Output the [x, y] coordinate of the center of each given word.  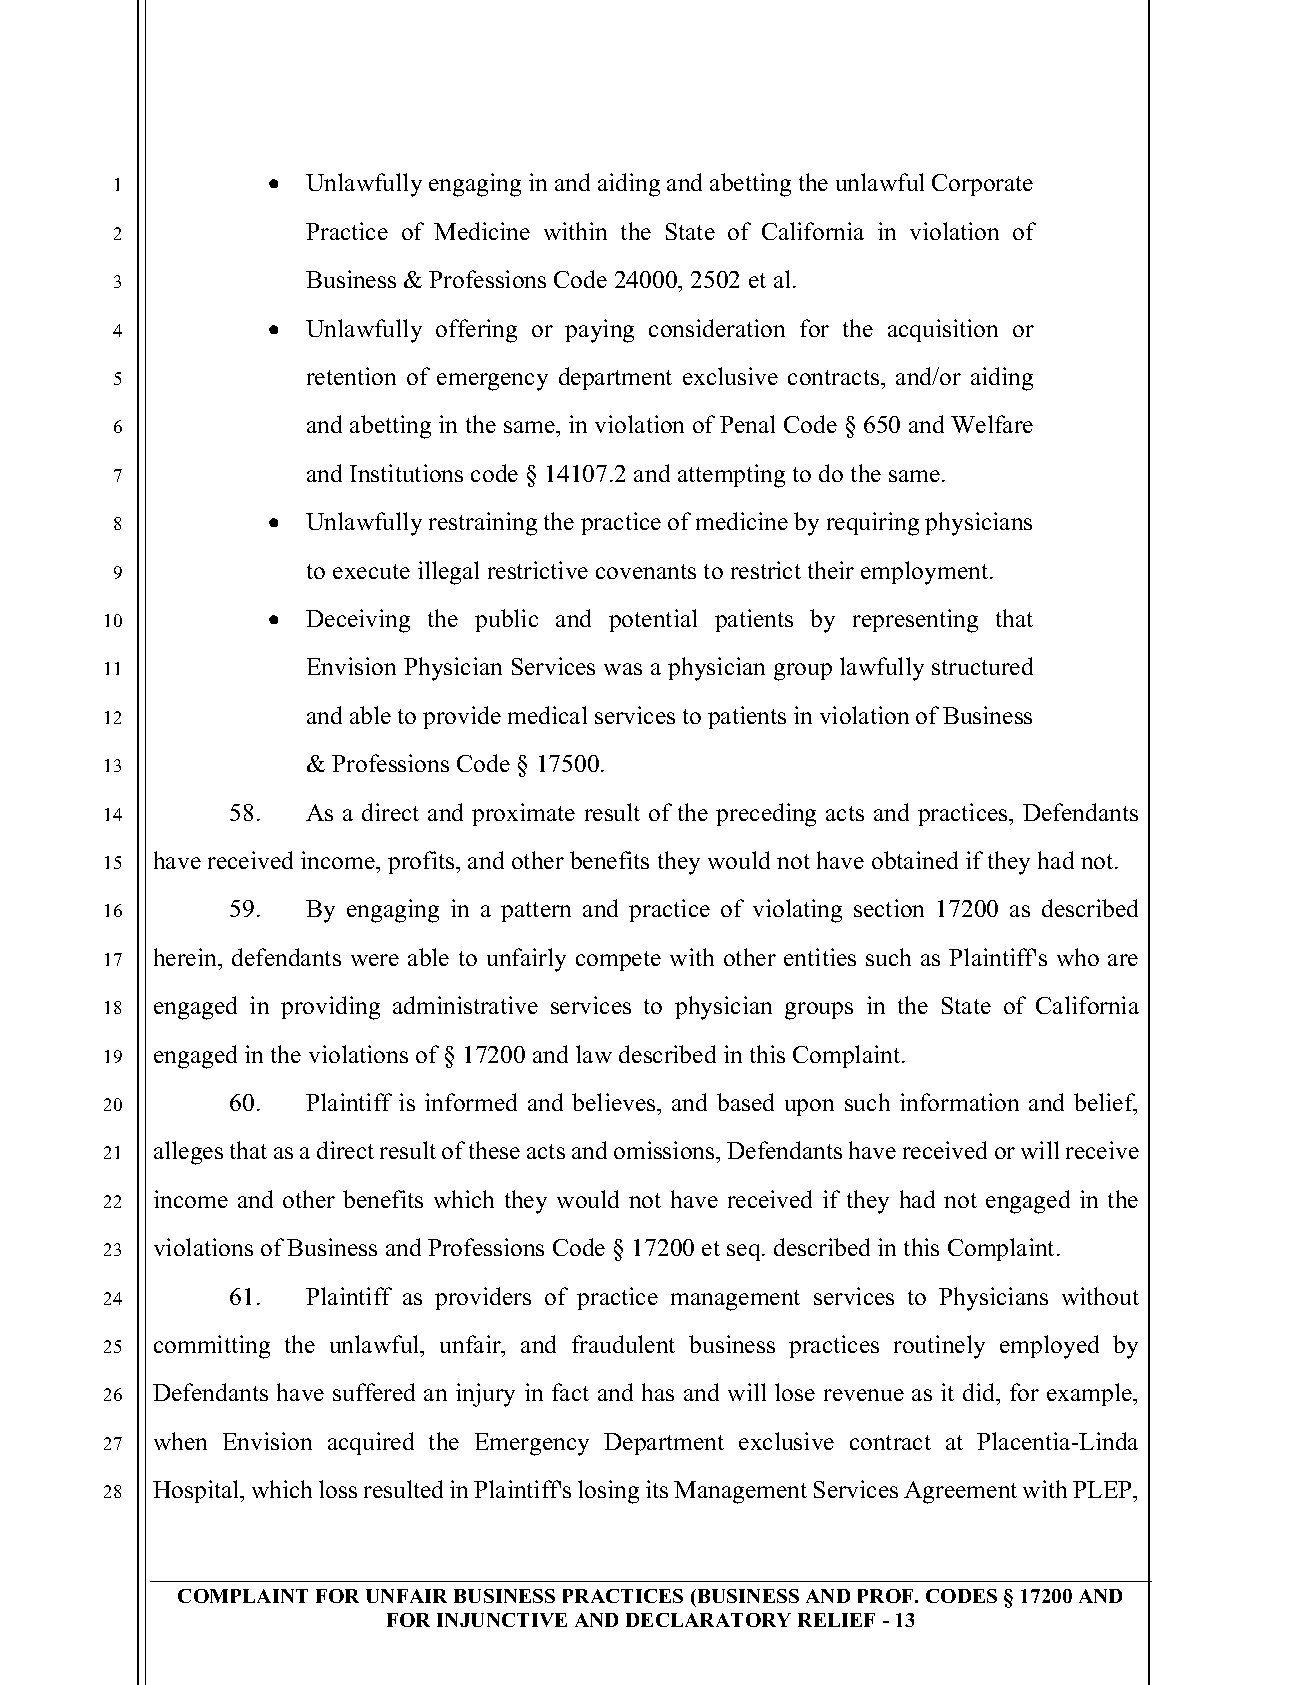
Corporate [982, 185]
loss [338, 1489]
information [959, 1102]
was [623, 669]
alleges [188, 1153]
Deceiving [358, 621]
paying [599, 331]
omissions [665, 1150]
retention [351, 376]
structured [982, 666]
